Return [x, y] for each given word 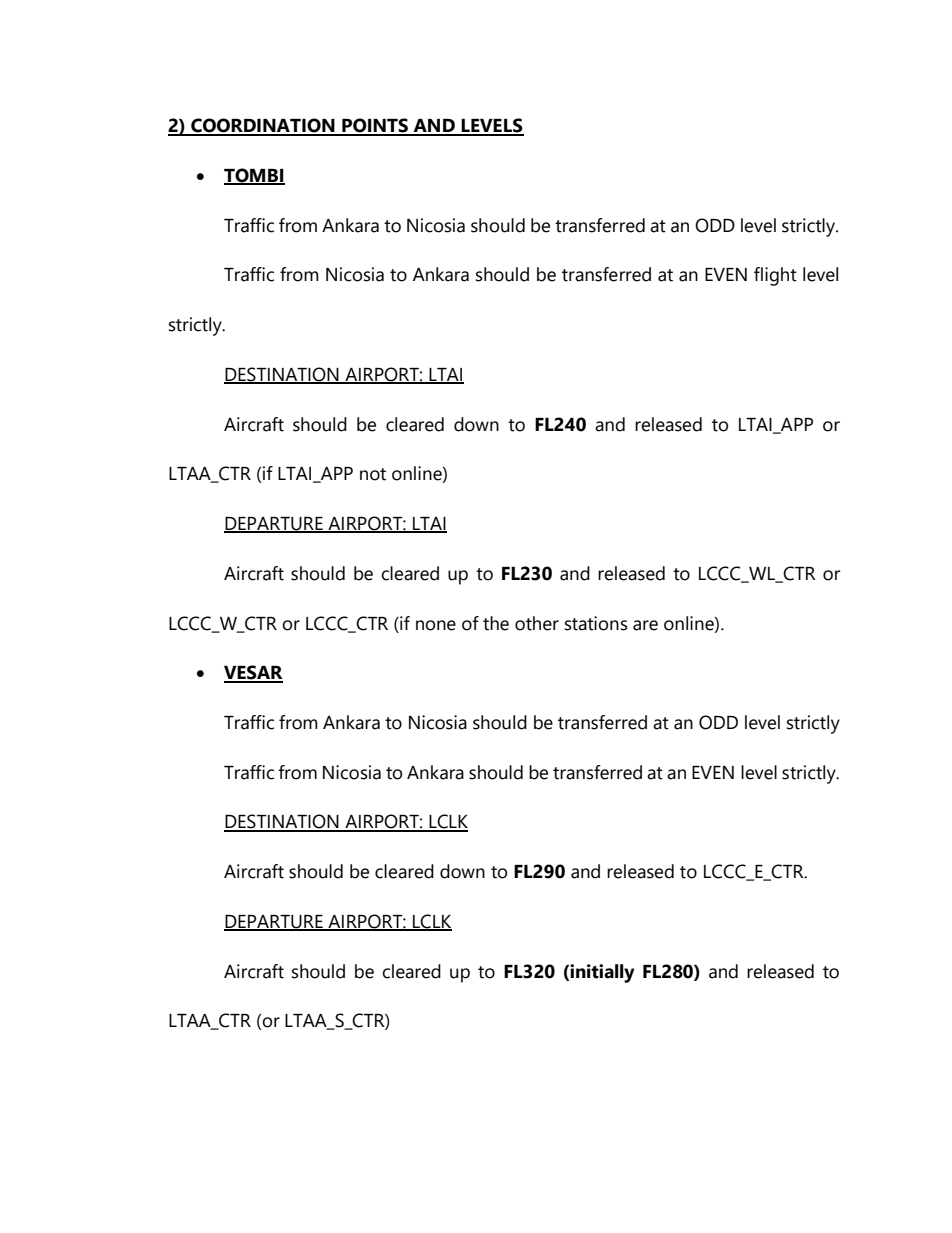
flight [775, 276]
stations [596, 623]
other [537, 623]
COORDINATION [263, 126]
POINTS [375, 126]
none [436, 625]
